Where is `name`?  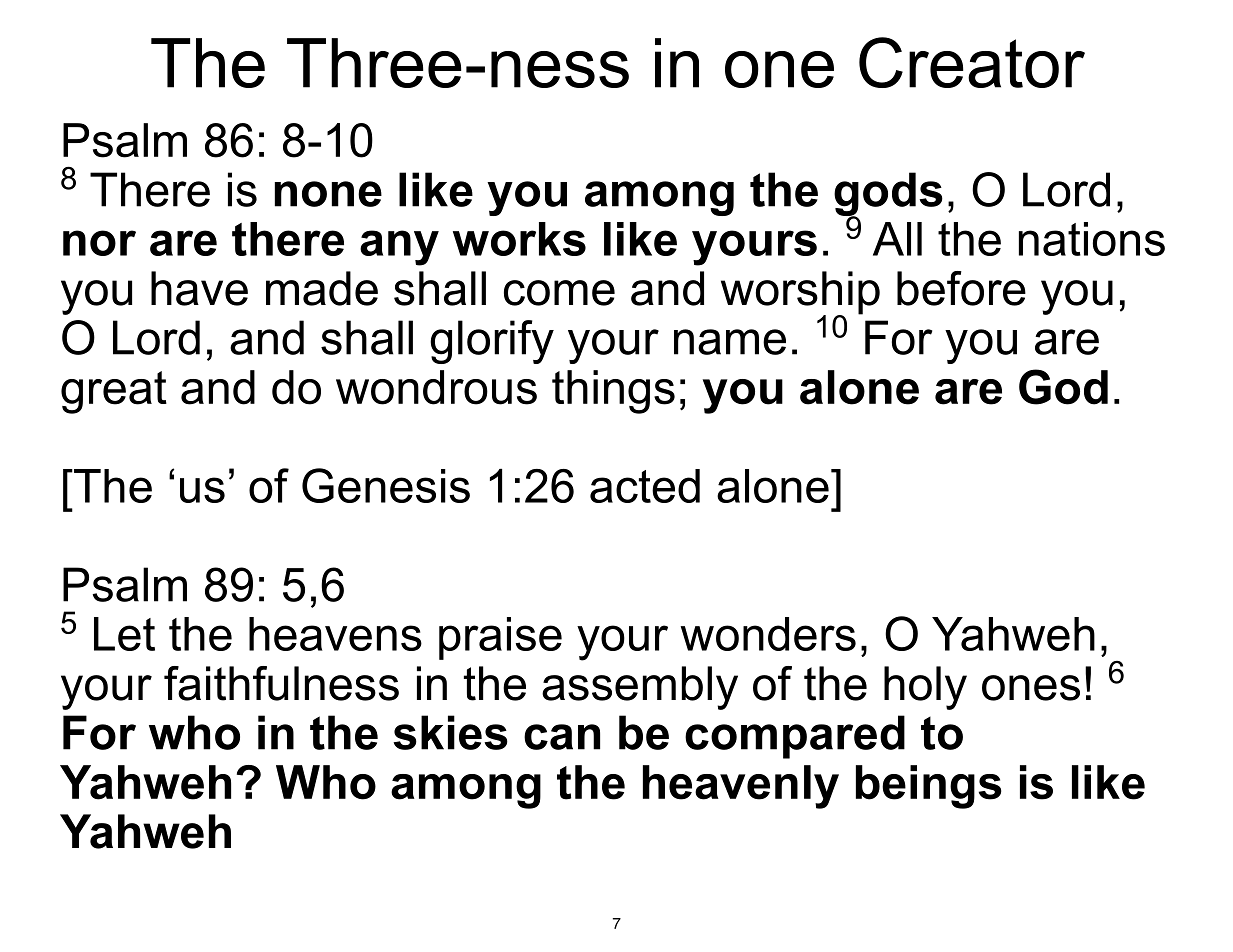
name is located at coordinates (730, 342).
